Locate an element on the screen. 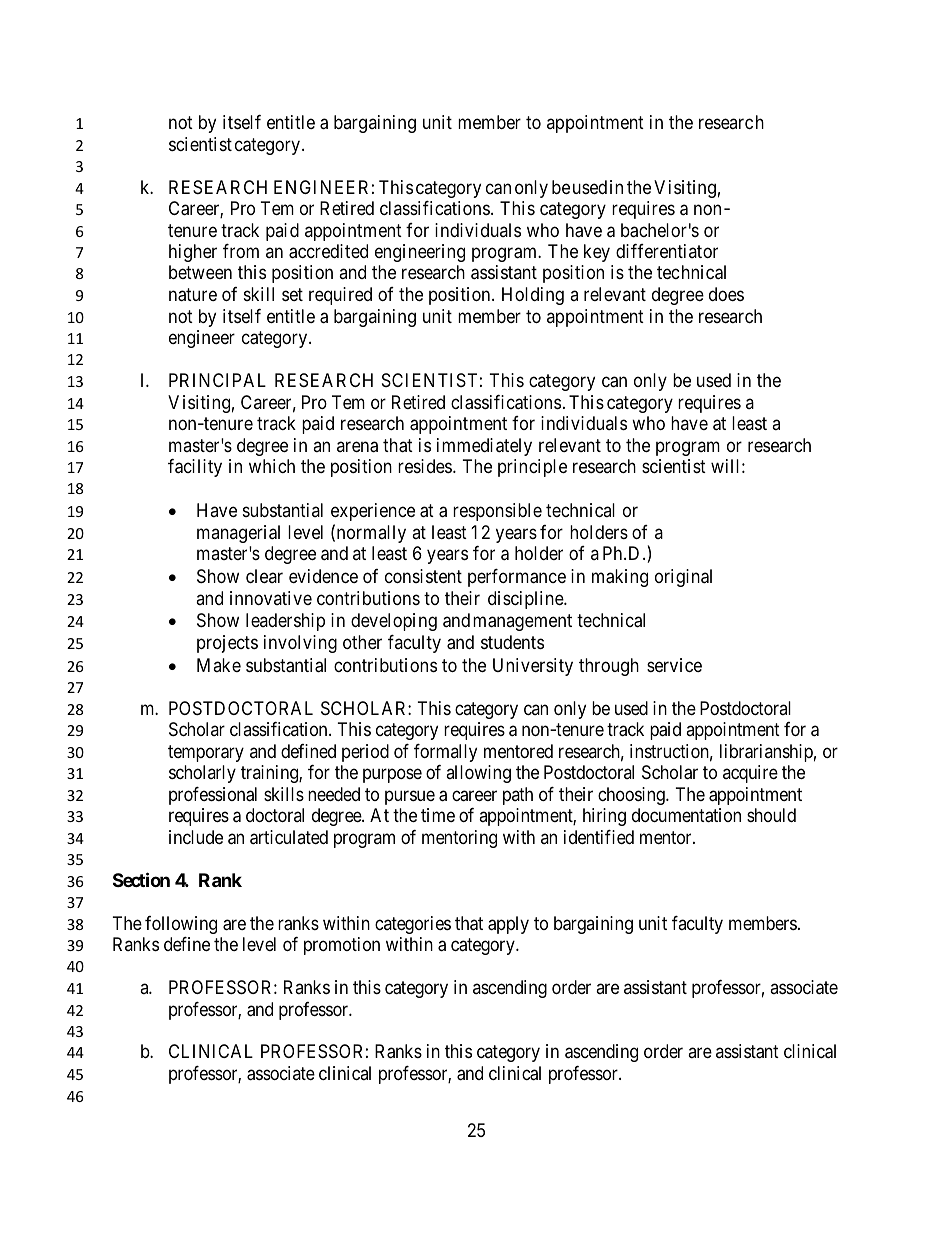 This screenshot has width=952, height=1233. does is located at coordinates (726, 294).
